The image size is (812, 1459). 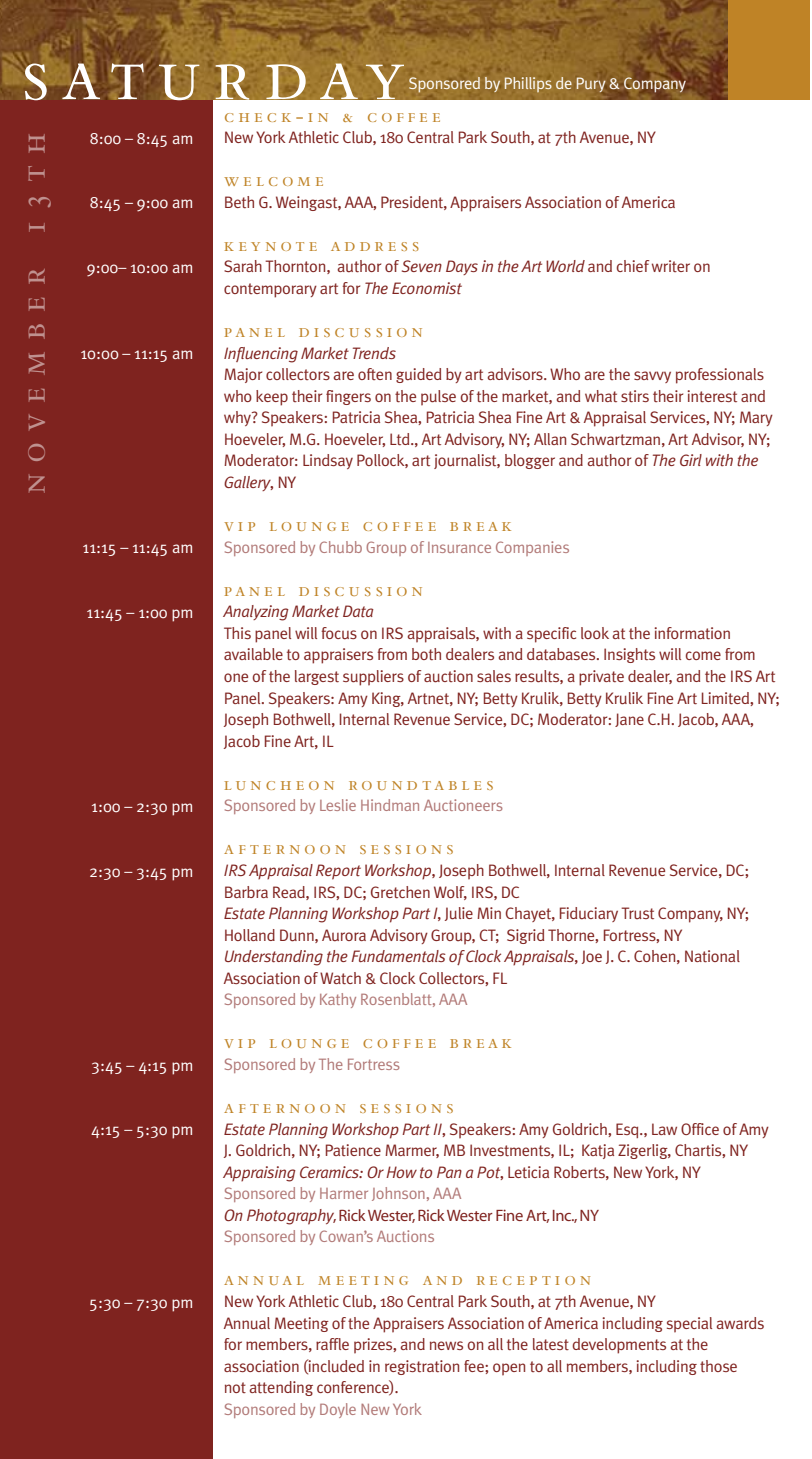 What do you see at coordinates (239, 202) in the page?
I see `Beth` at bounding box center [239, 202].
